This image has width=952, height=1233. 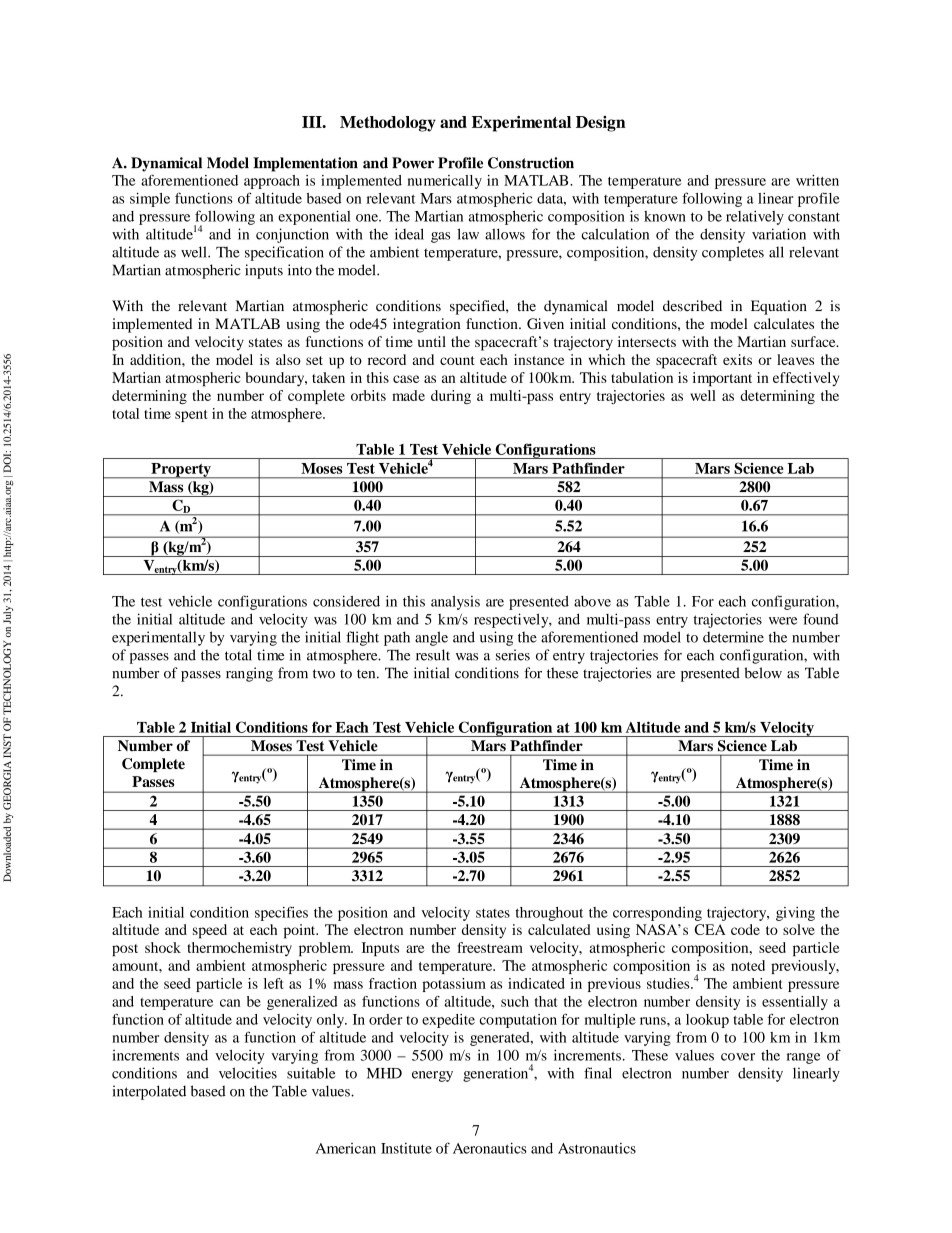 I want to click on interpolated, so click(x=149, y=1092).
